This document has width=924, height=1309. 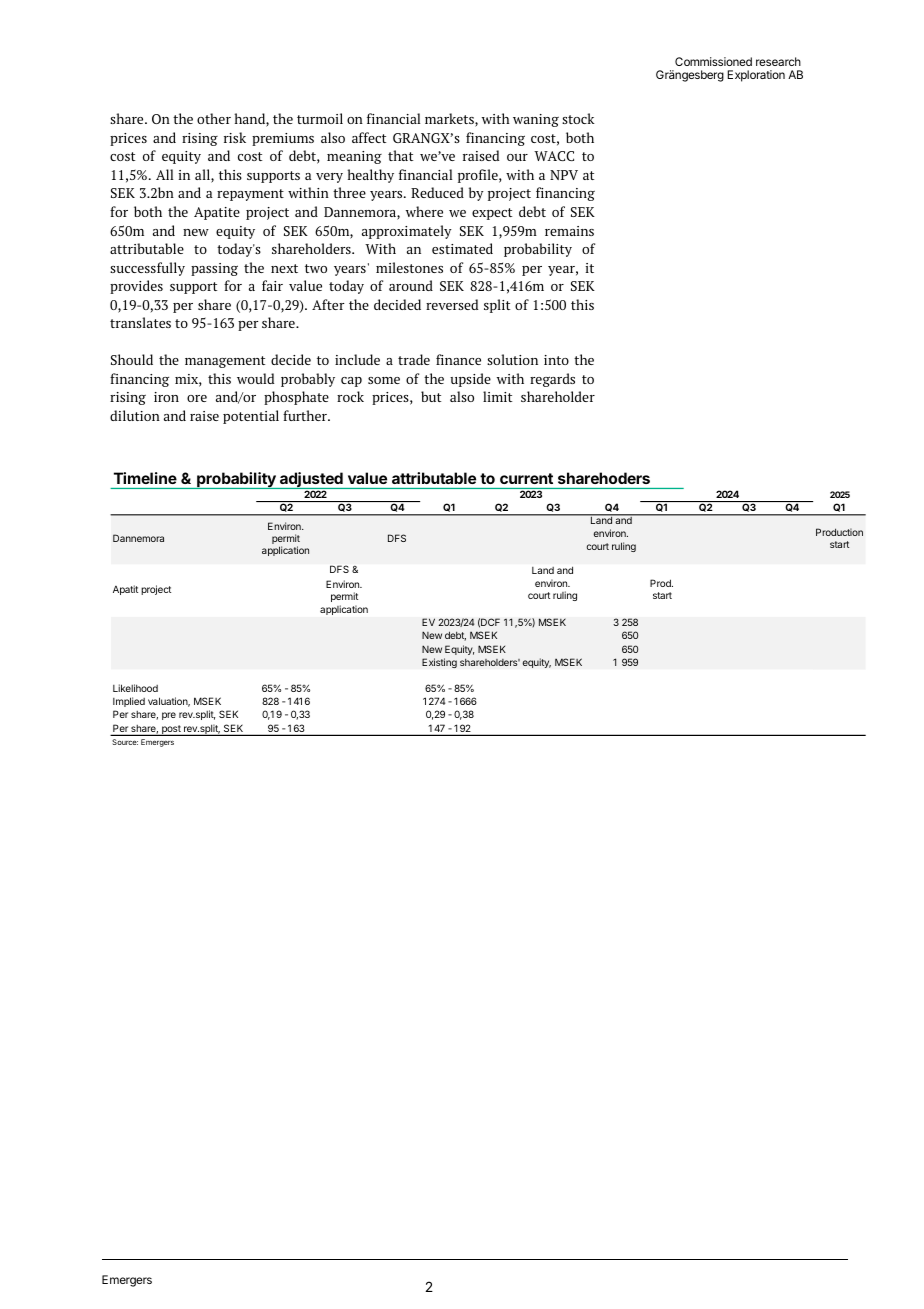 I want to click on Existing, so click(x=439, y=663).
